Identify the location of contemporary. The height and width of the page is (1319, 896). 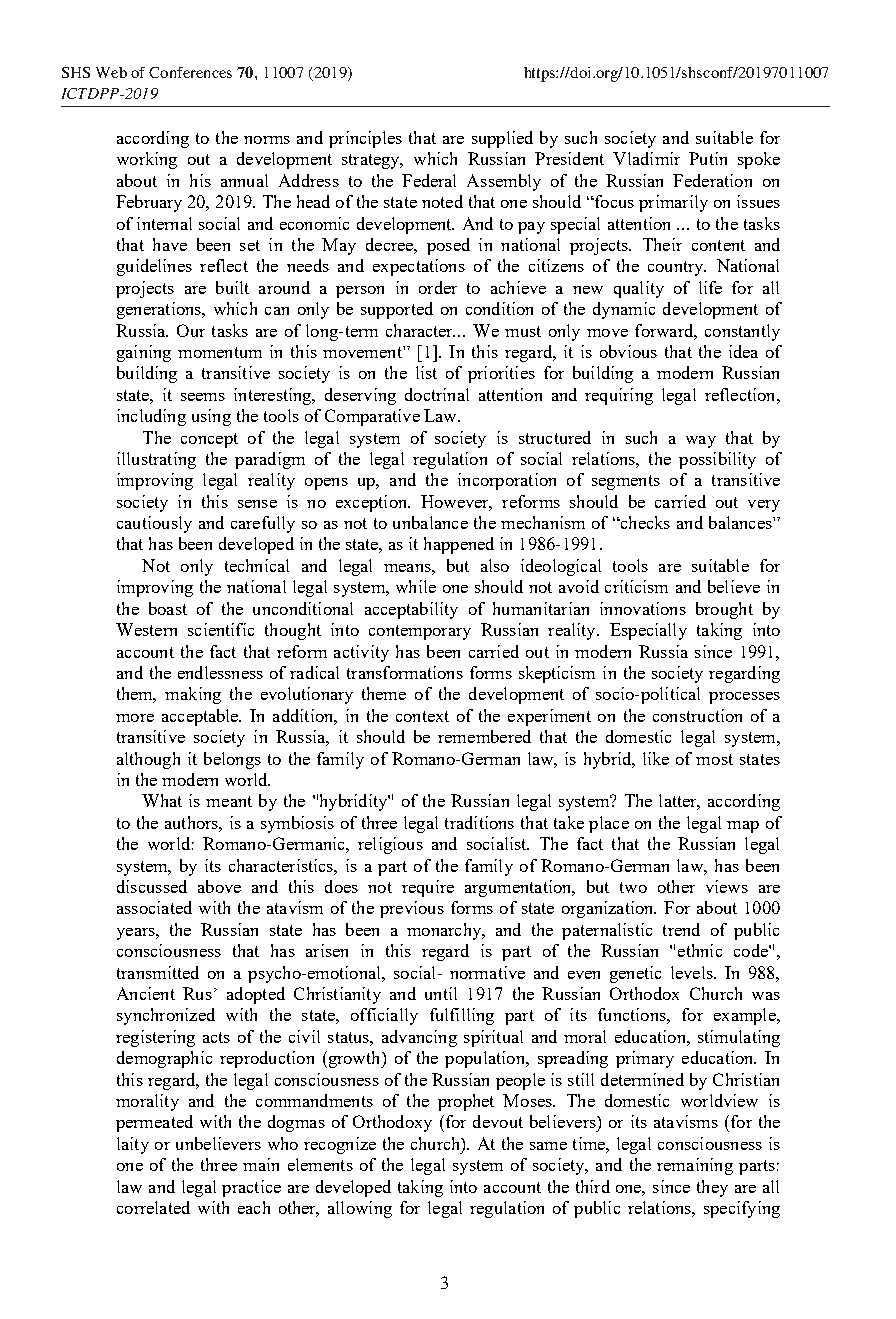
(420, 632).
